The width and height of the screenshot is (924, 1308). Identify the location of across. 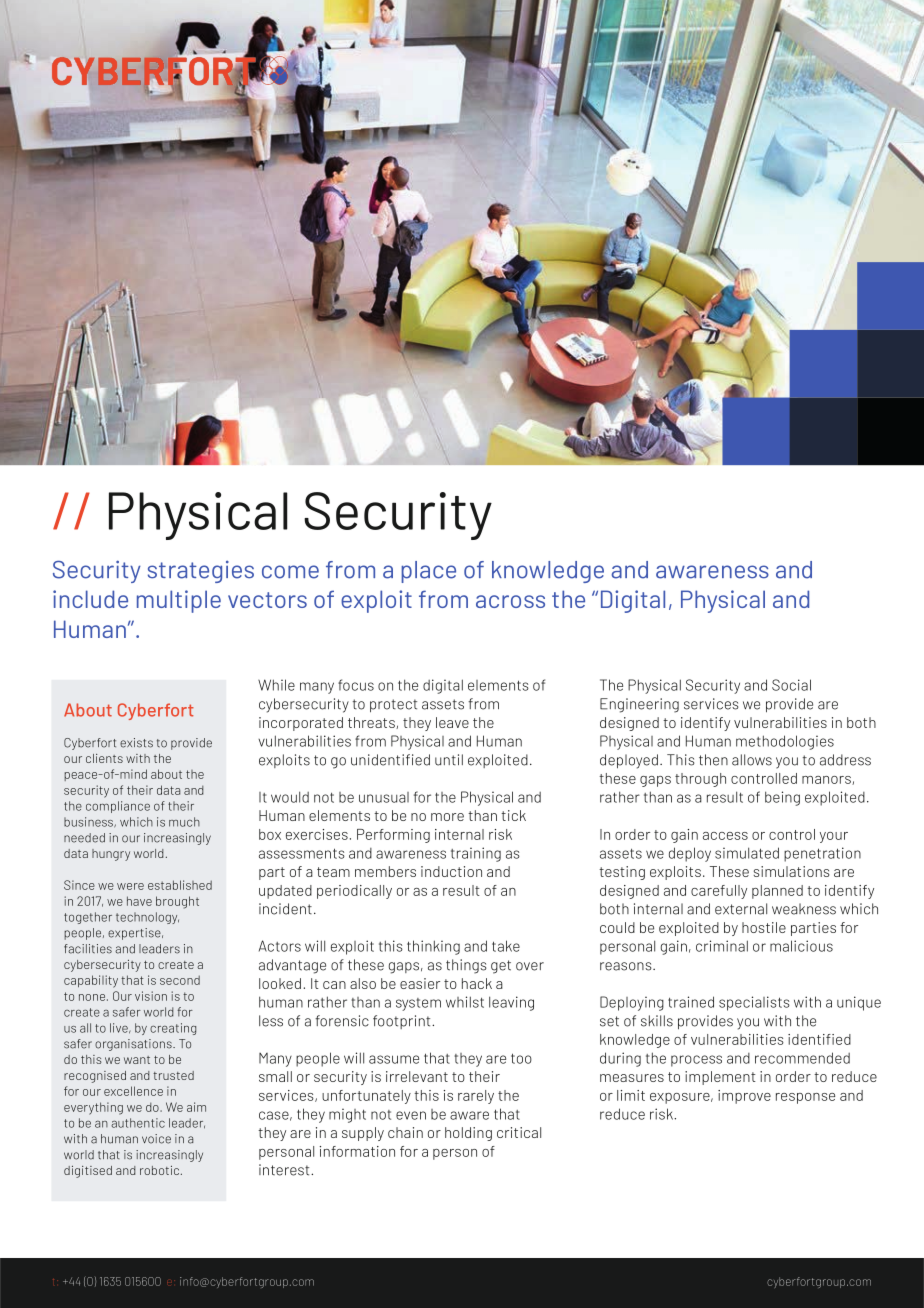
(510, 601).
